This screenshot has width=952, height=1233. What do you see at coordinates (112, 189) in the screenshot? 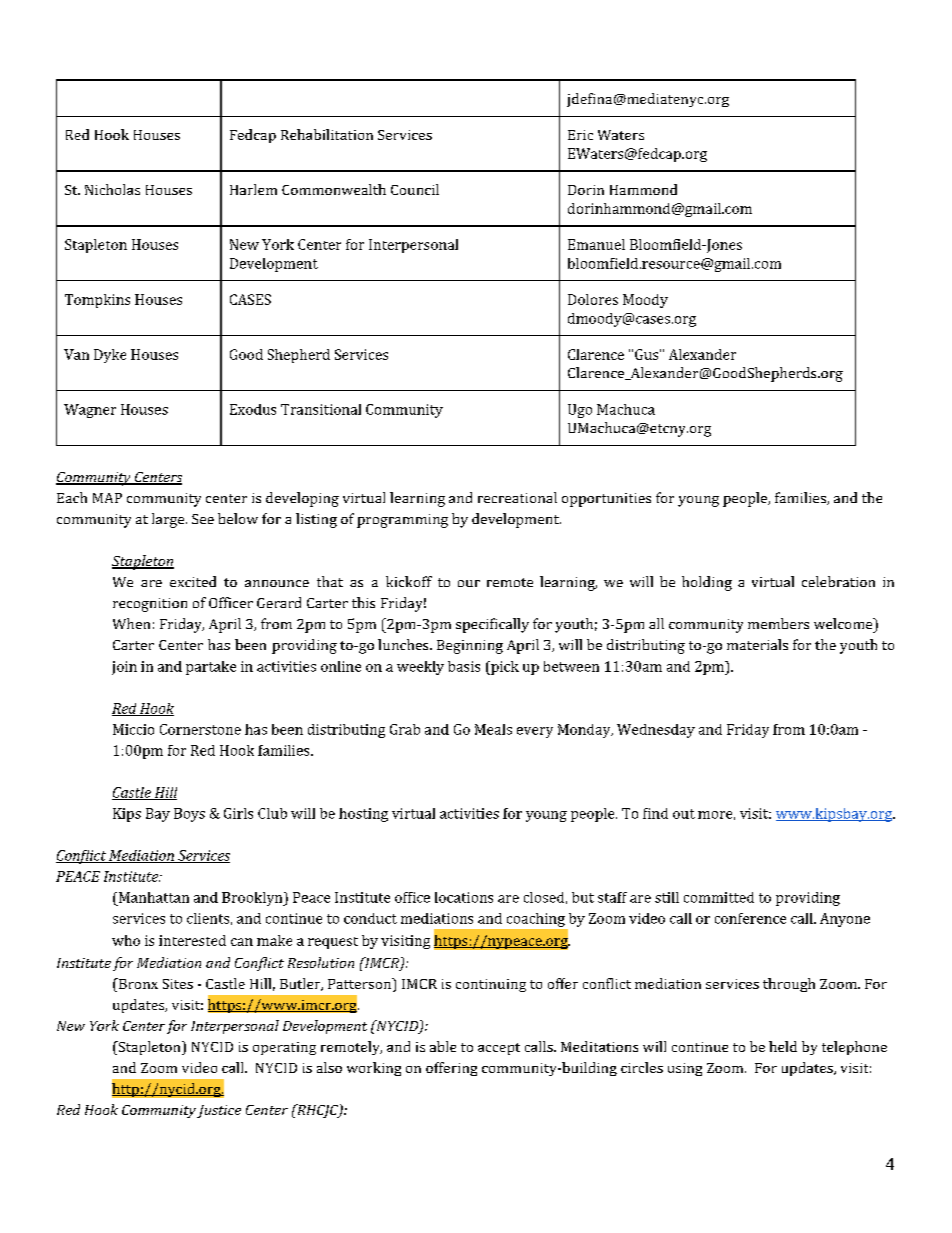
I see `Nicholas` at bounding box center [112, 189].
